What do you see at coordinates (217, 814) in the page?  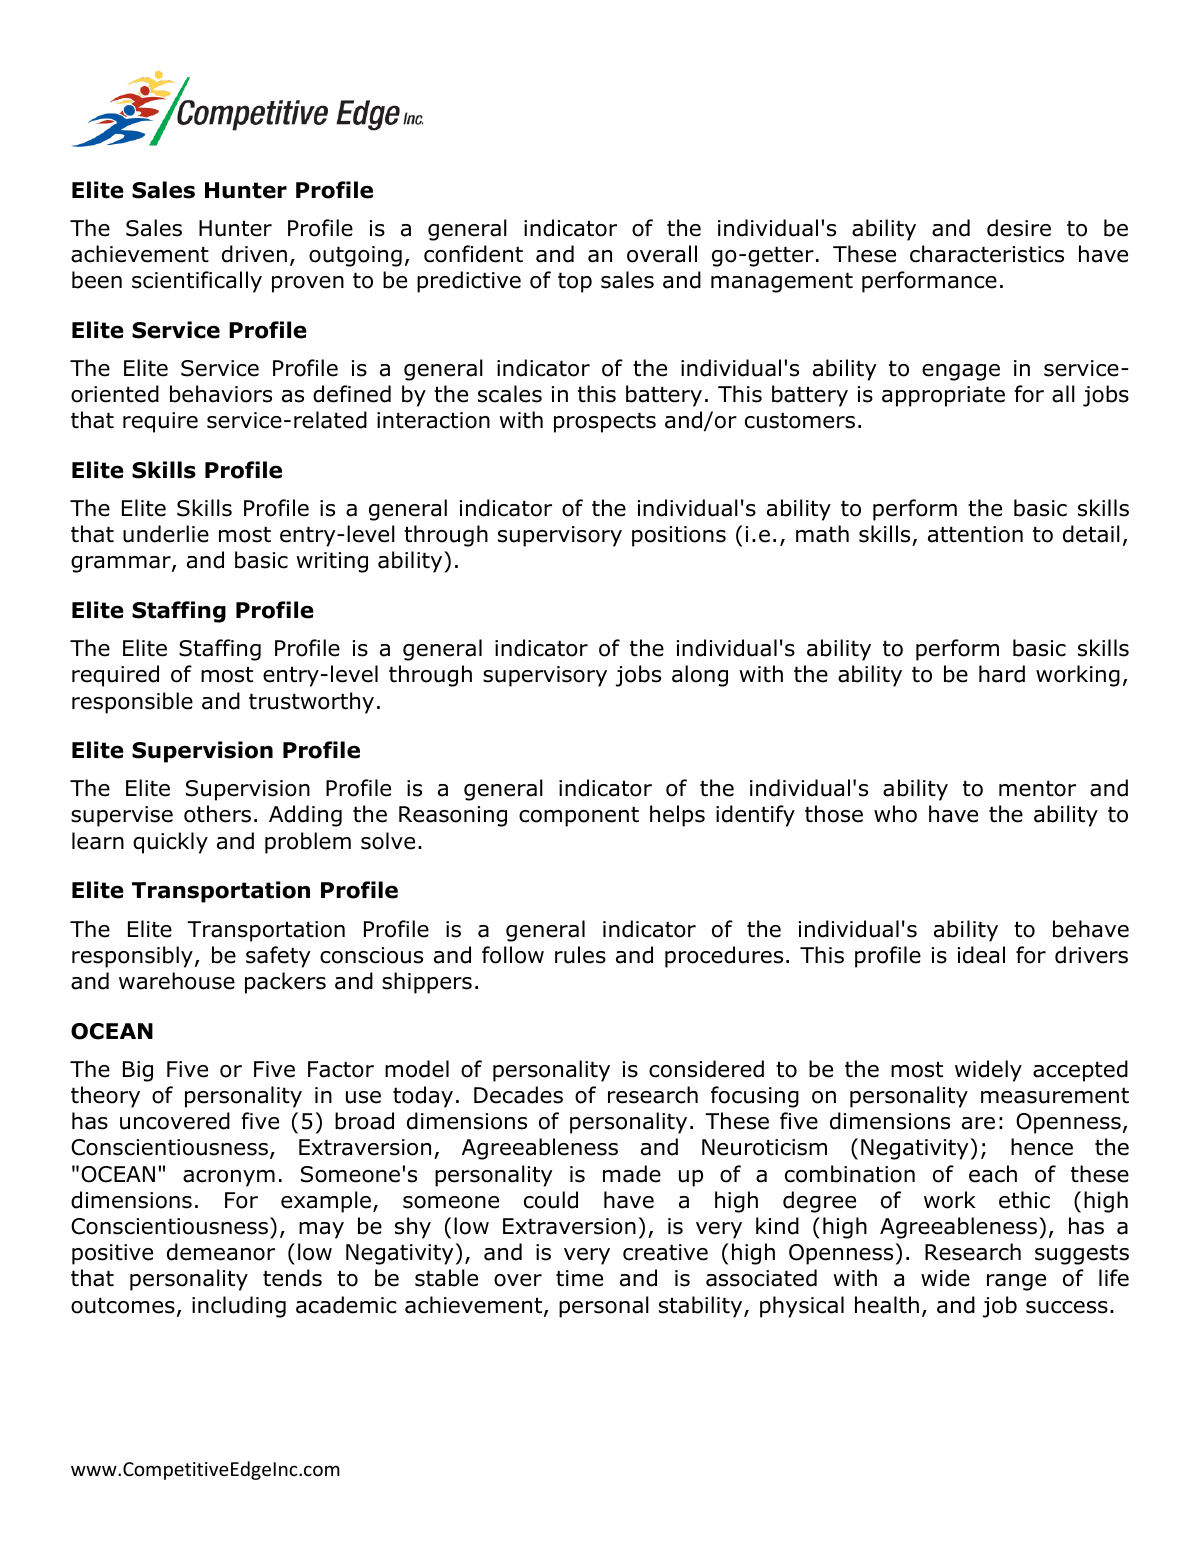 I see `others` at bounding box center [217, 814].
